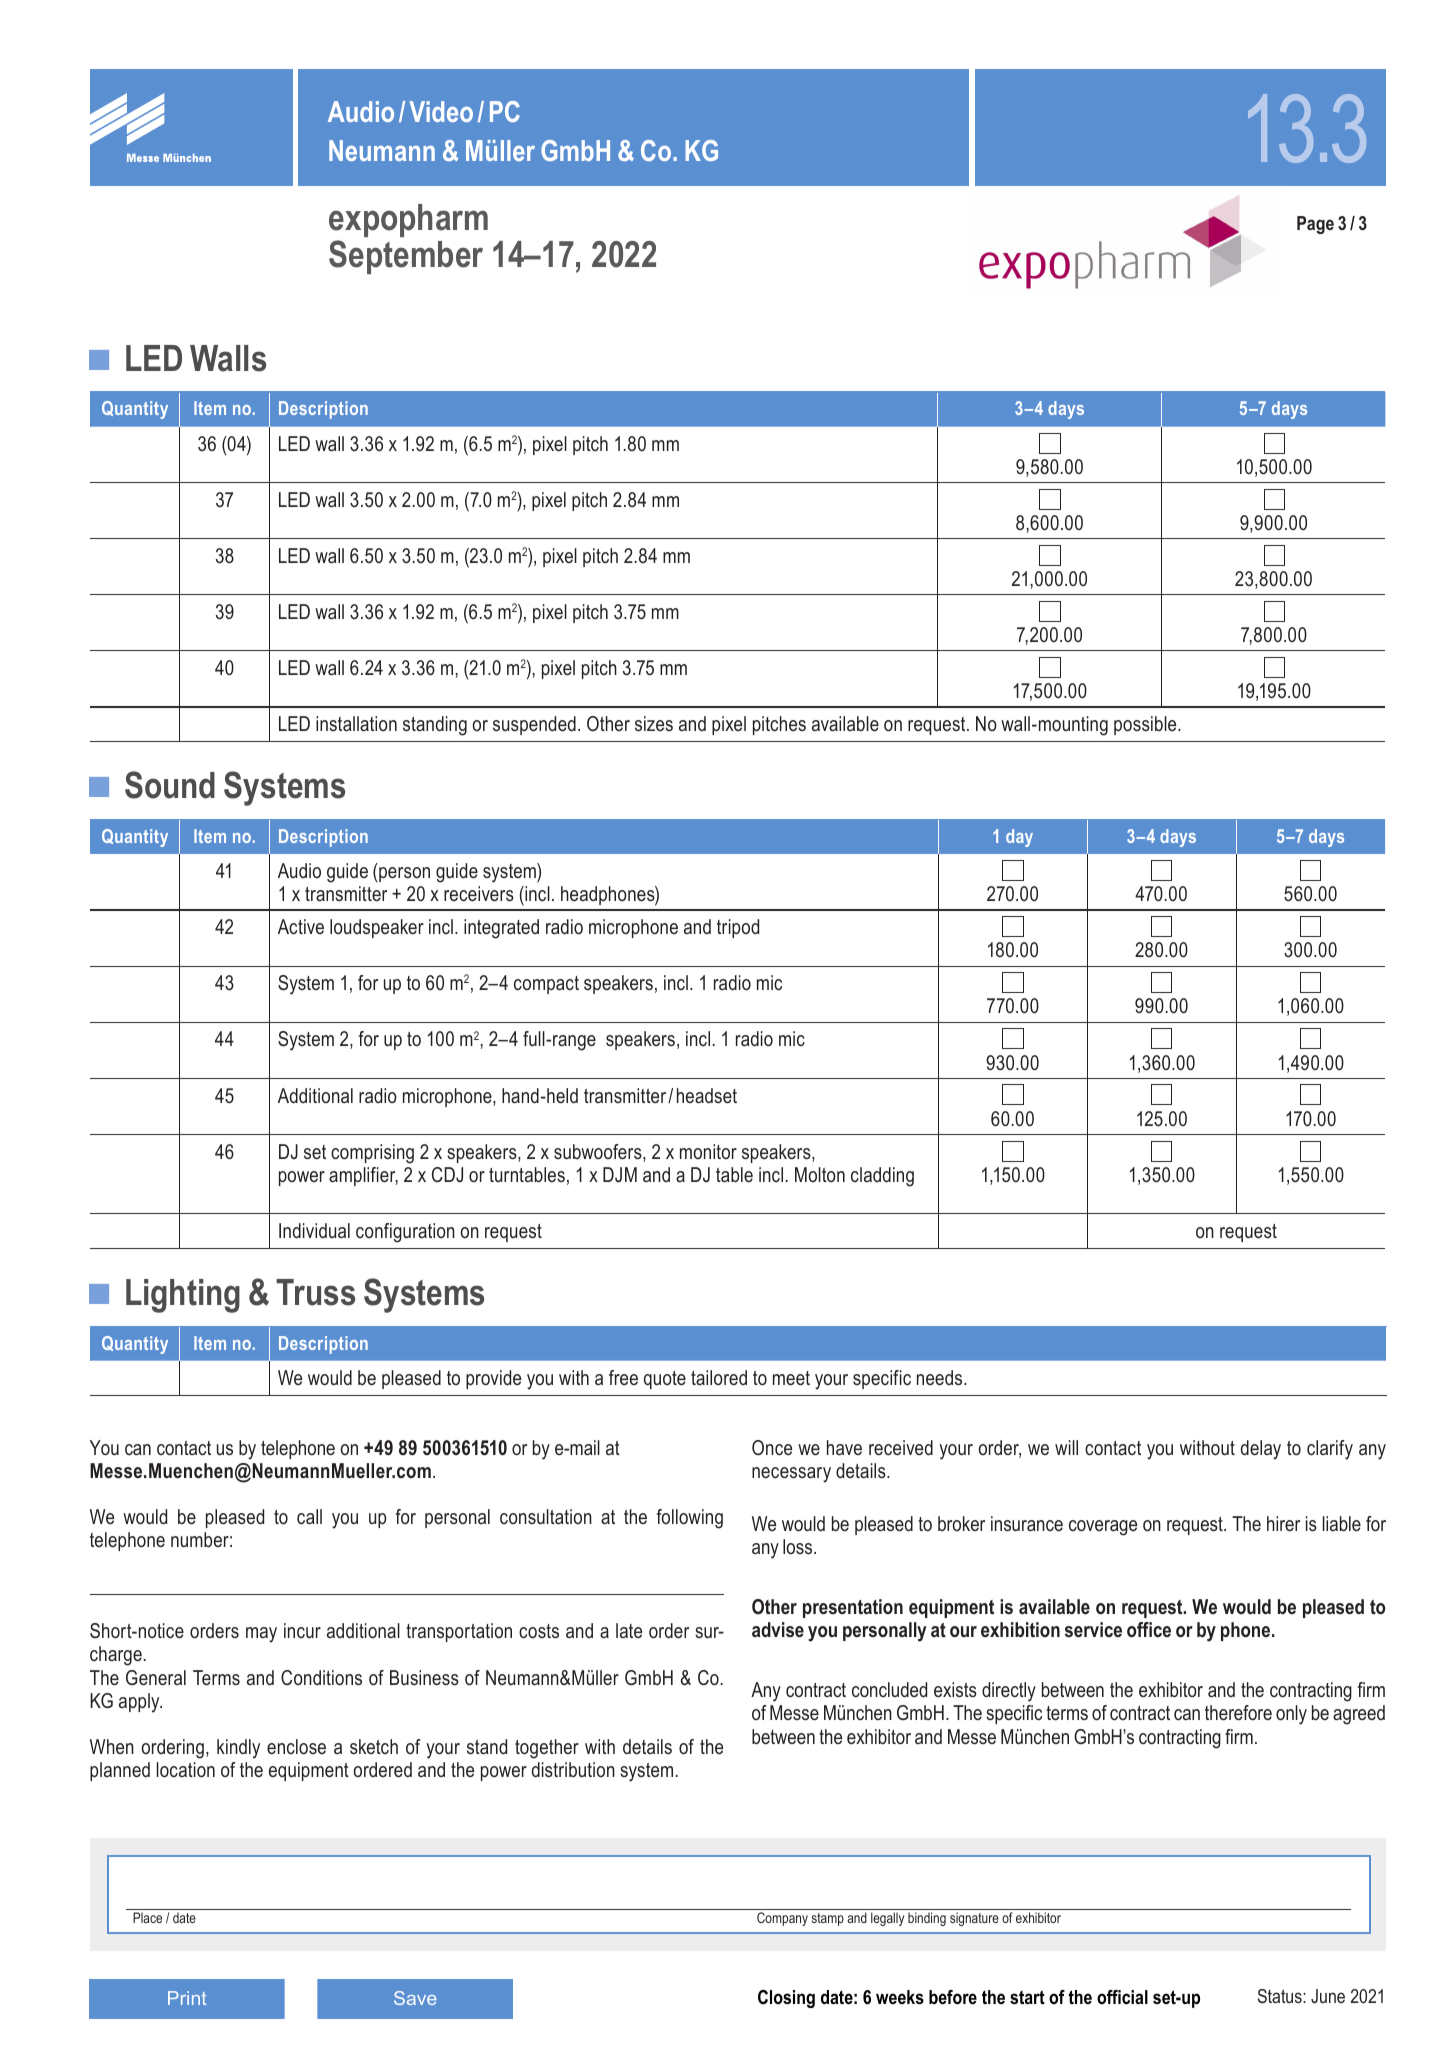 The width and height of the screenshot is (1448, 2048). What do you see at coordinates (782, 1919) in the screenshot?
I see `Company` at bounding box center [782, 1919].
